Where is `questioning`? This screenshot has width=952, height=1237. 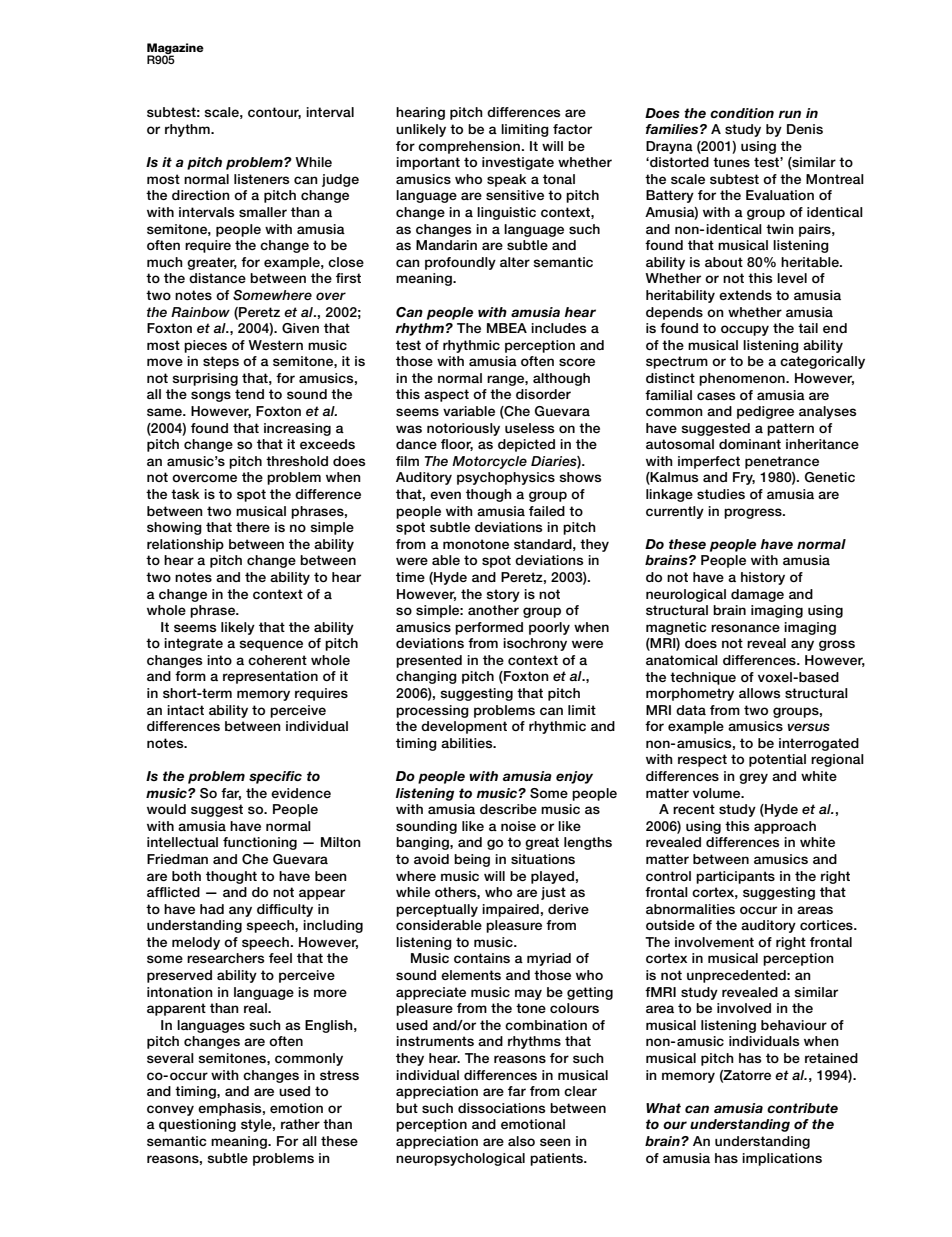
questioning is located at coordinates (197, 1125).
